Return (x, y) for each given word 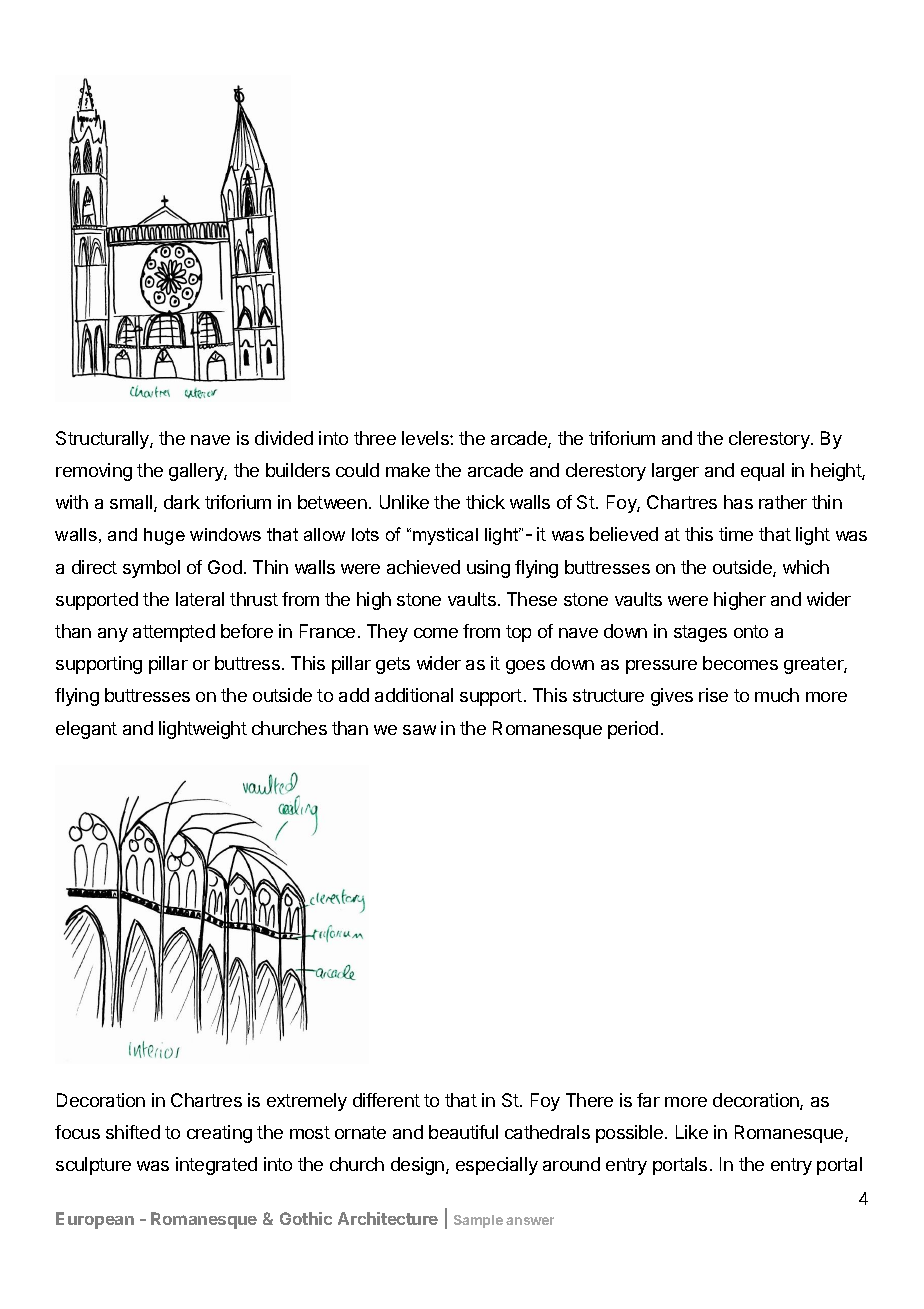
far (648, 1100)
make (408, 470)
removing (94, 472)
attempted (174, 633)
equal (762, 472)
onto (751, 631)
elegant (86, 730)
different (386, 1100)
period (633, 730)
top (518, 633)
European (95, 1220)
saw (419, 730)
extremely (307, 1102)
